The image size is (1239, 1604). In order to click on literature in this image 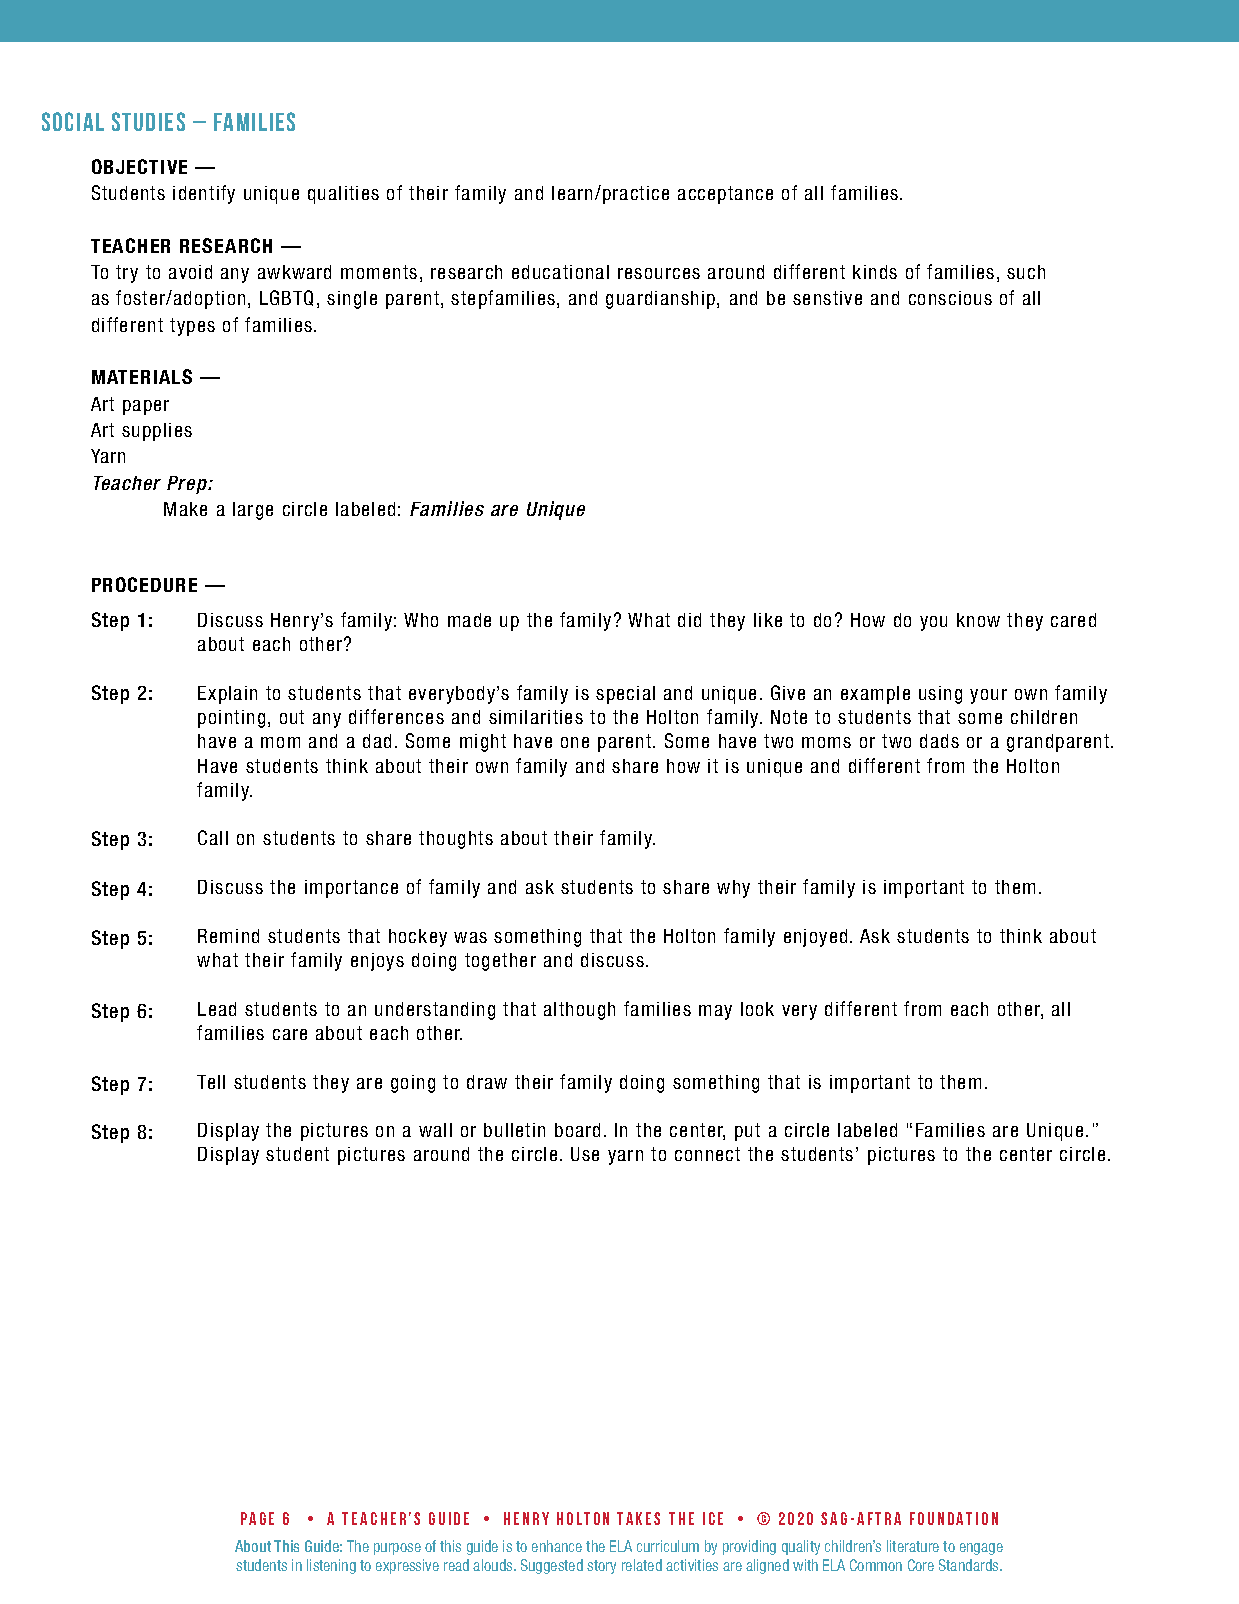, I will do `click(913, 1546)`.
